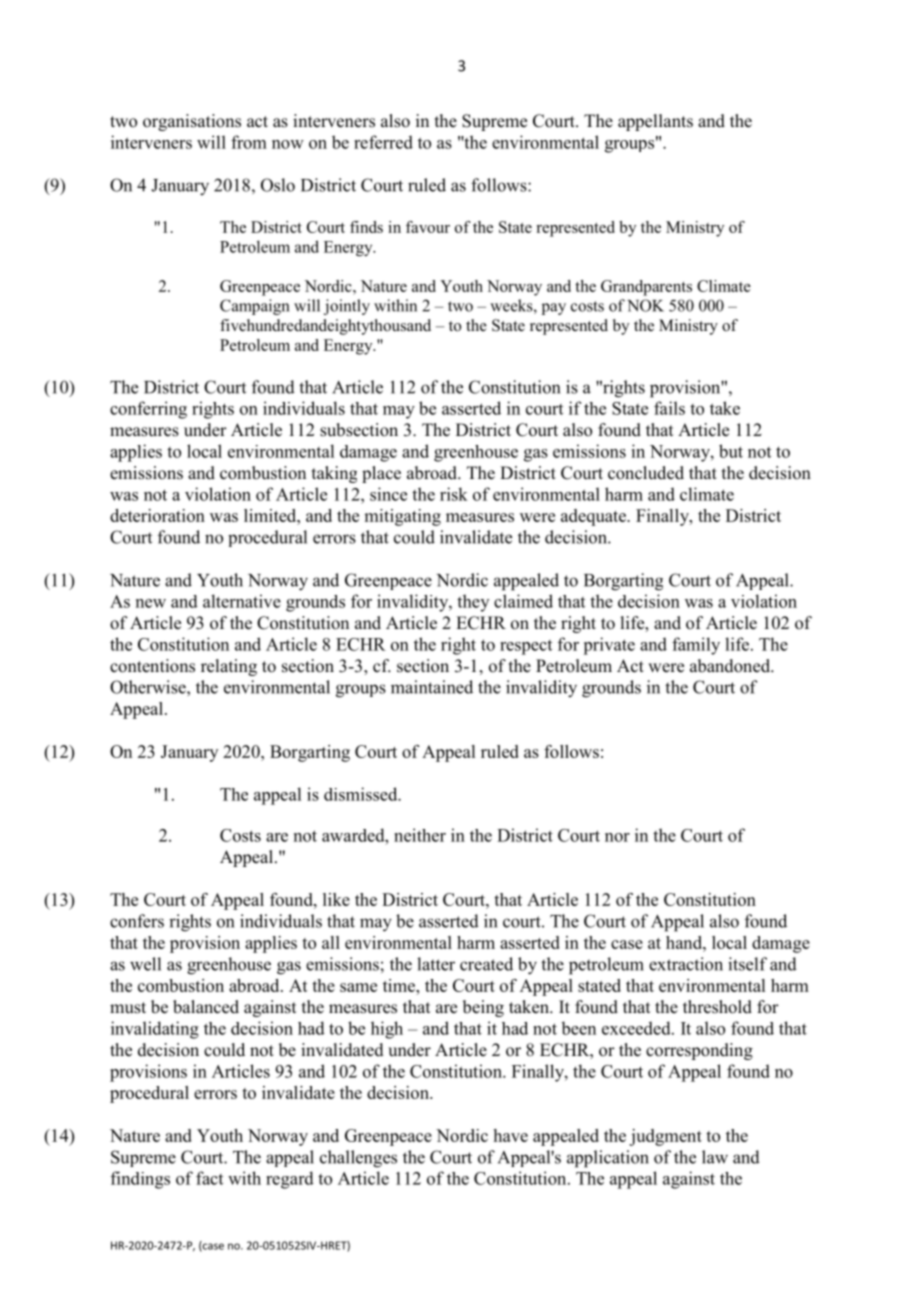 The height and width of the screenshot is (1308, 924). Describe the element at coordinates (192, 122) in the screenshot. I see `organisations` at that location.
